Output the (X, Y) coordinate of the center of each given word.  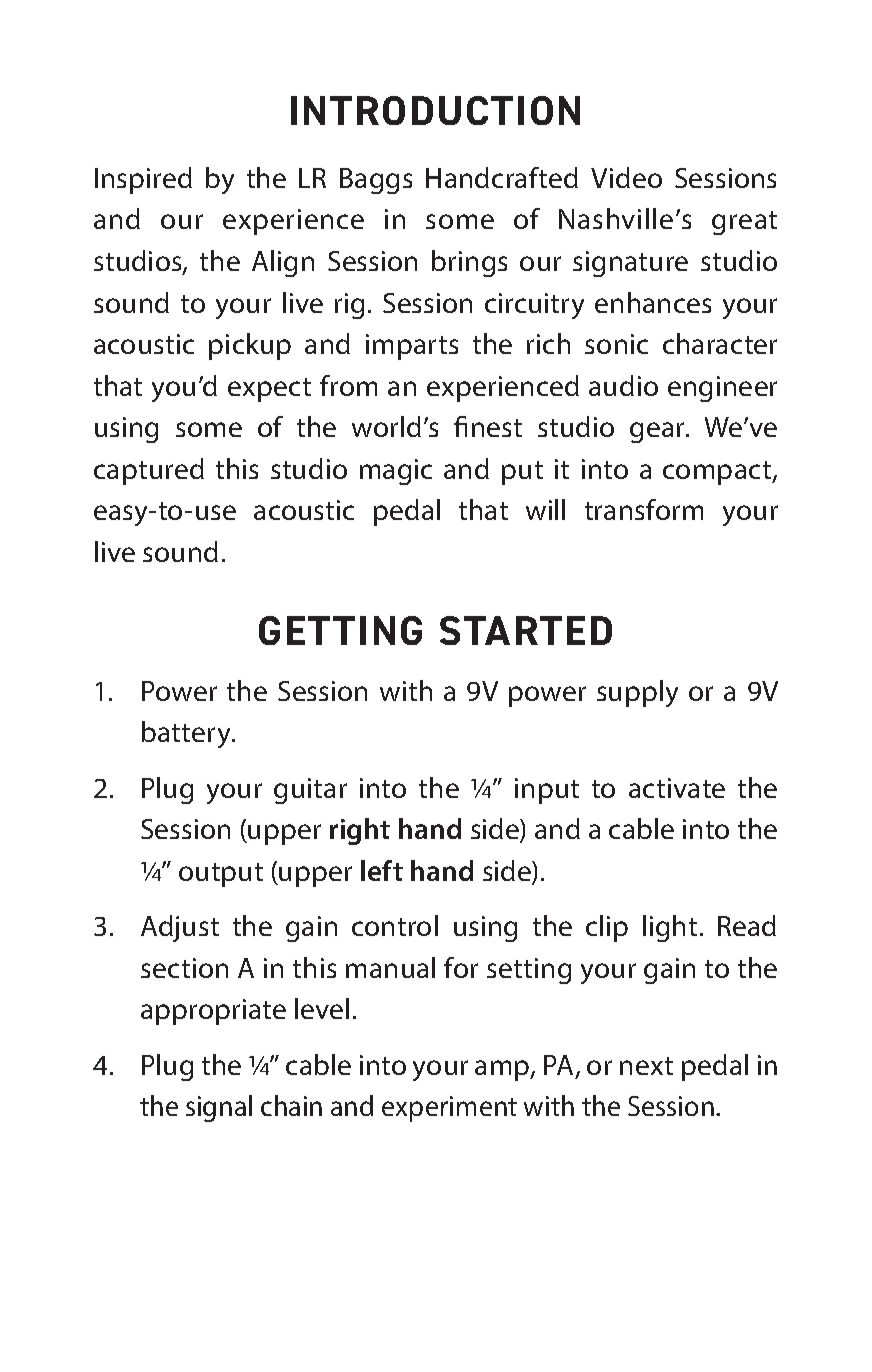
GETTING (340, 630)
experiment (449, 1109)
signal (219, 1108)
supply (637, 693)
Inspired (143, 180)
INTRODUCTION (435, 110)
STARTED (526, 630)
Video (626, 177)
